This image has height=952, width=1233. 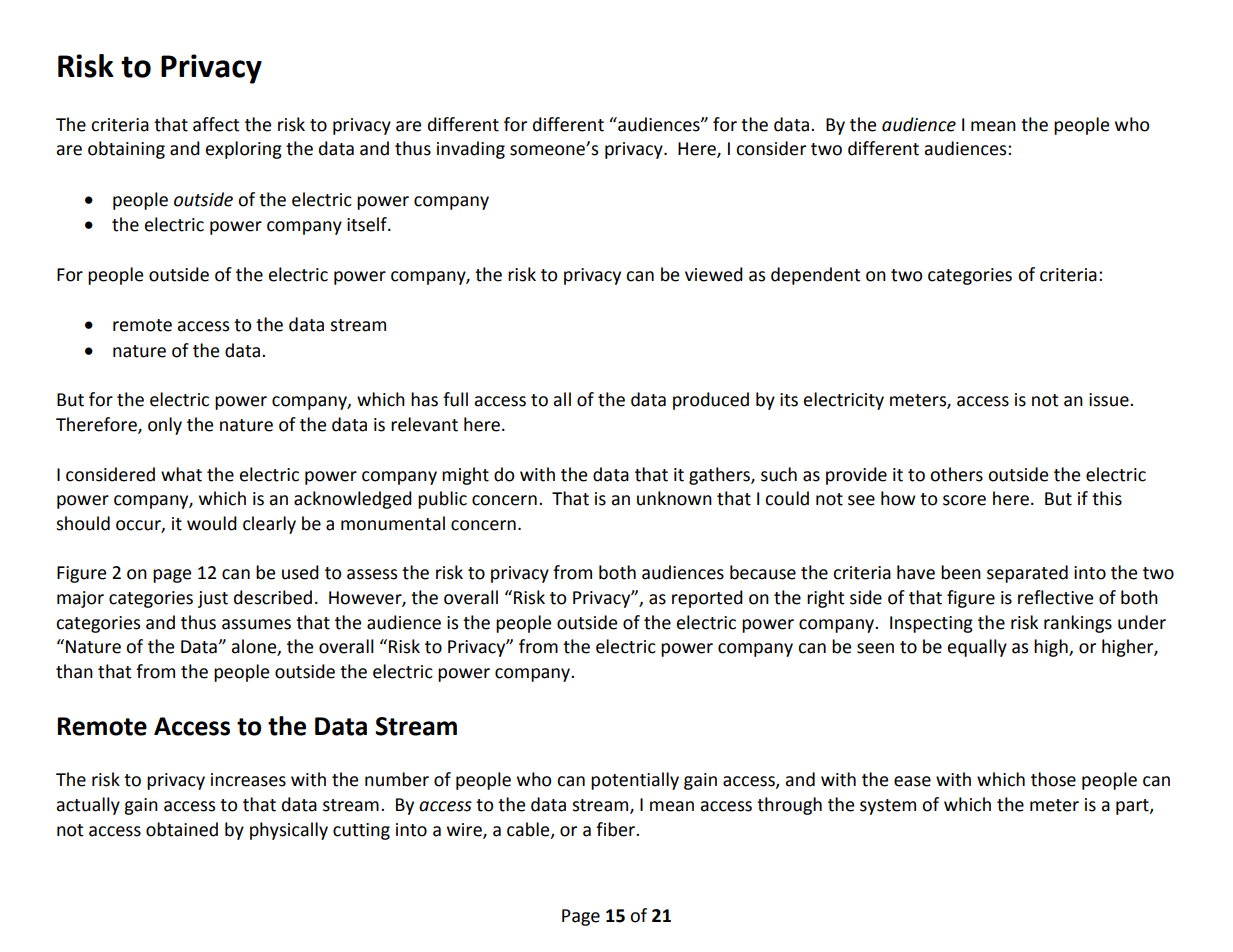 I want to click on others, so click(x=956, y=474).
